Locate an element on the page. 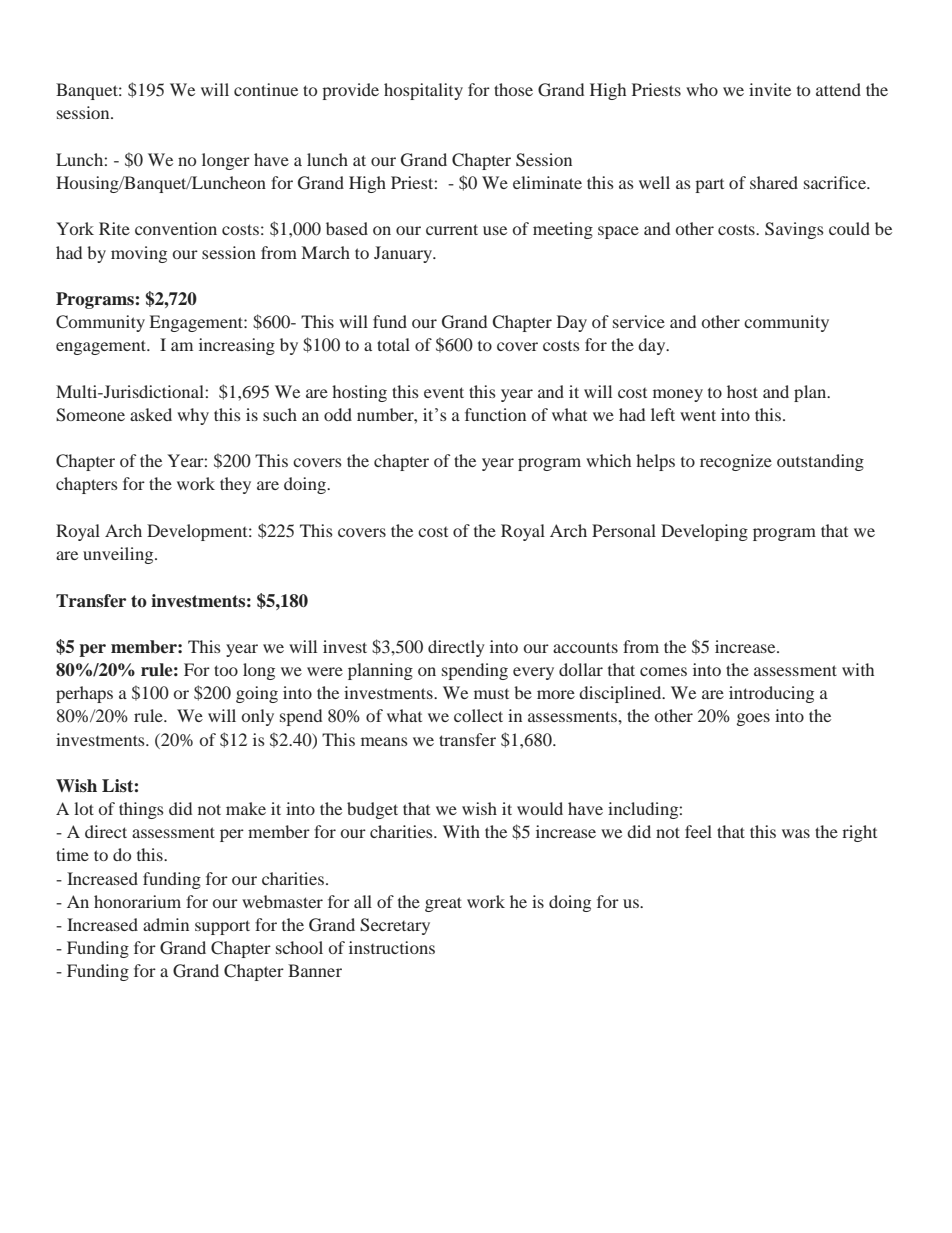 The image size is (952, 1233). collect is located at coordinates (478, 715).
